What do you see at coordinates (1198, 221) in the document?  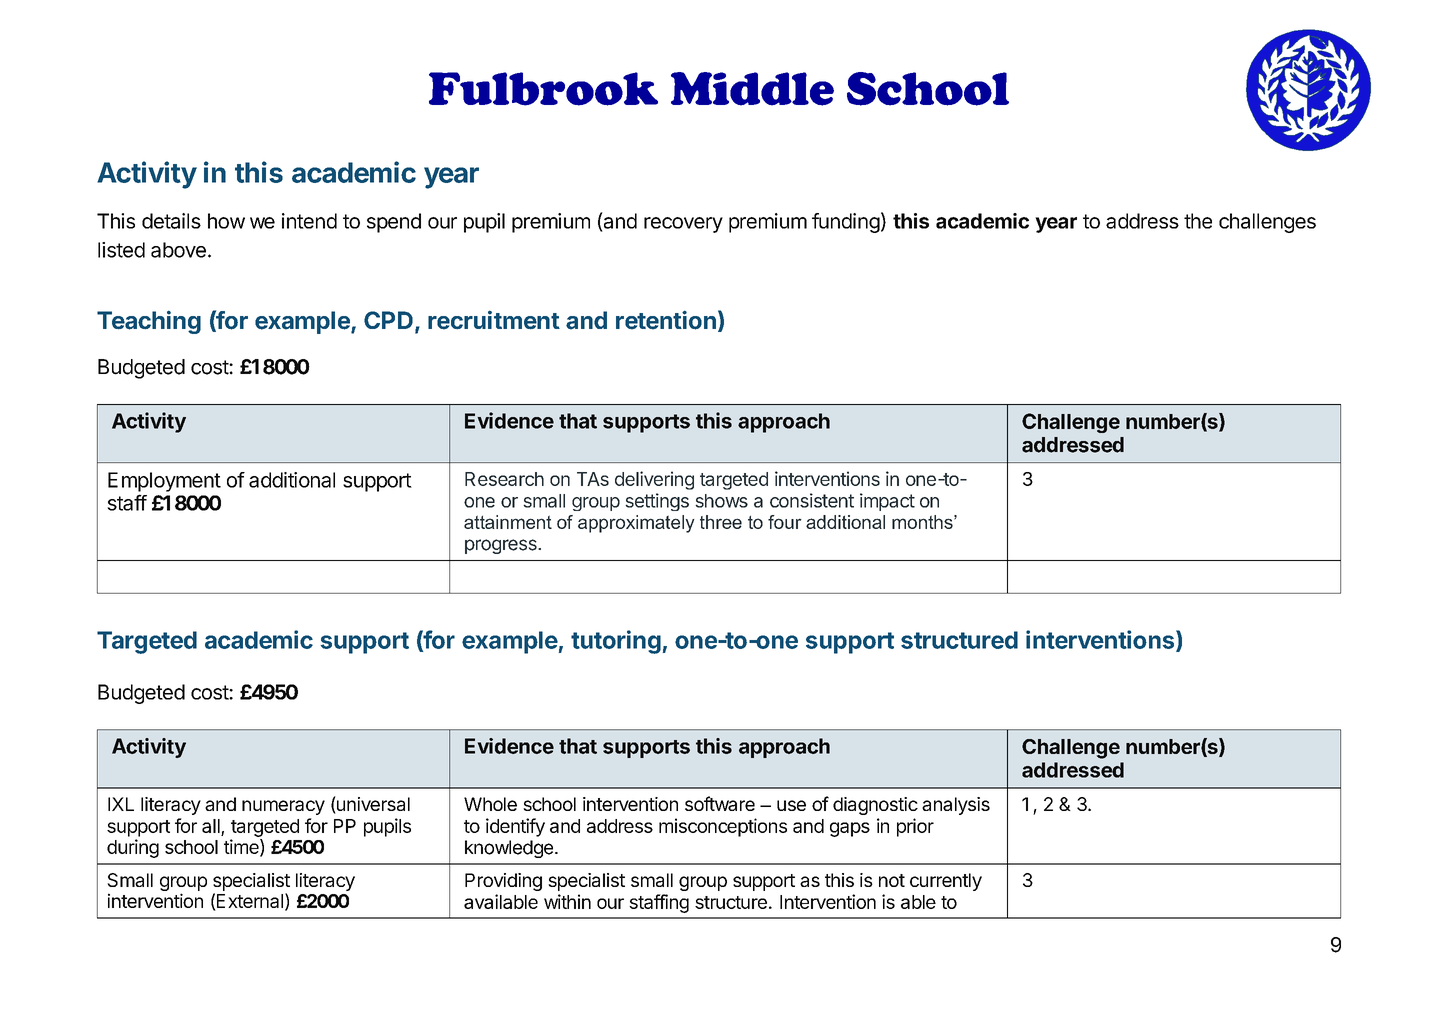 I see `the` at bounding box center [1198, 221].
